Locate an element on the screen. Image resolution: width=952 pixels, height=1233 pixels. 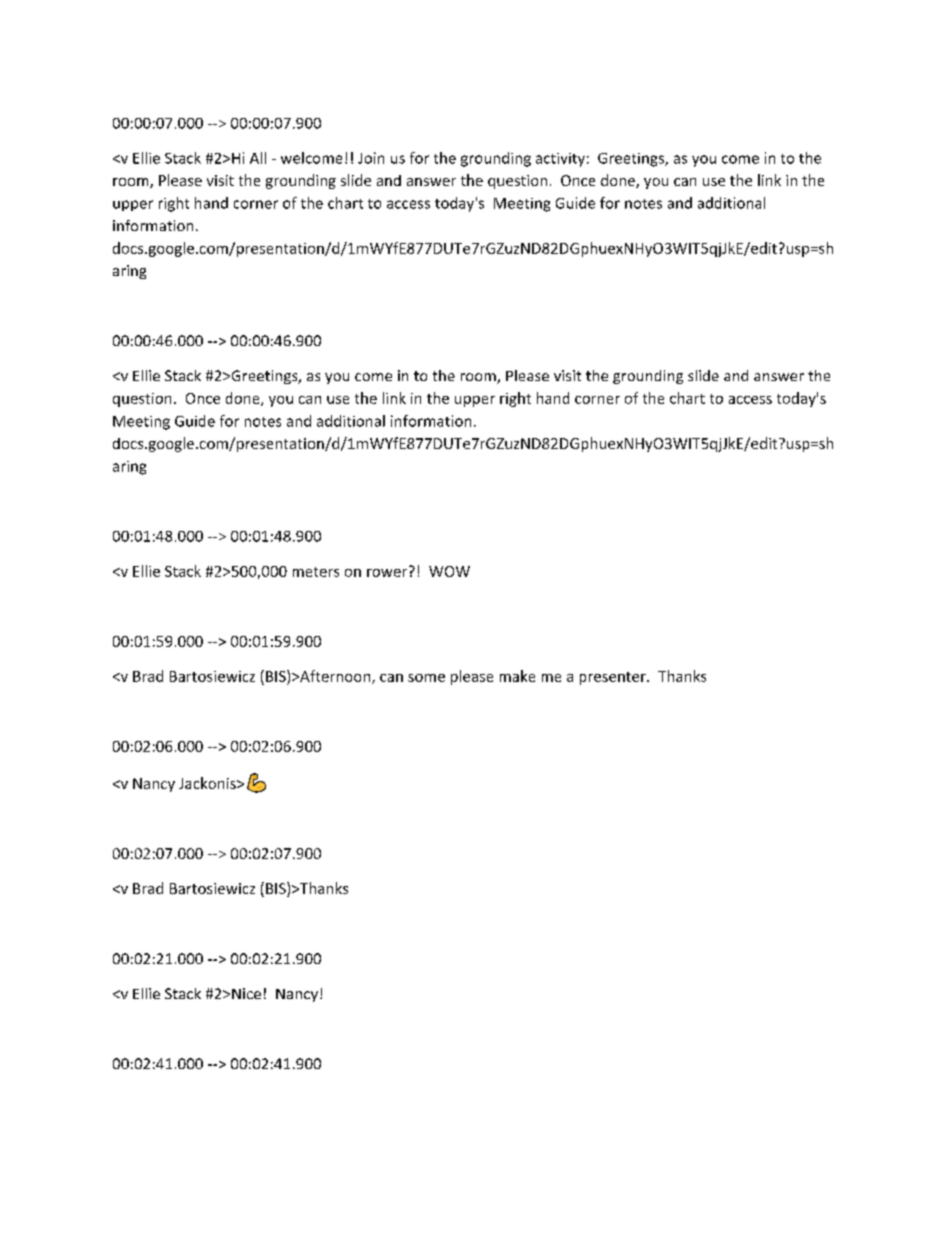
activity is located at coordinates (560, 160).
